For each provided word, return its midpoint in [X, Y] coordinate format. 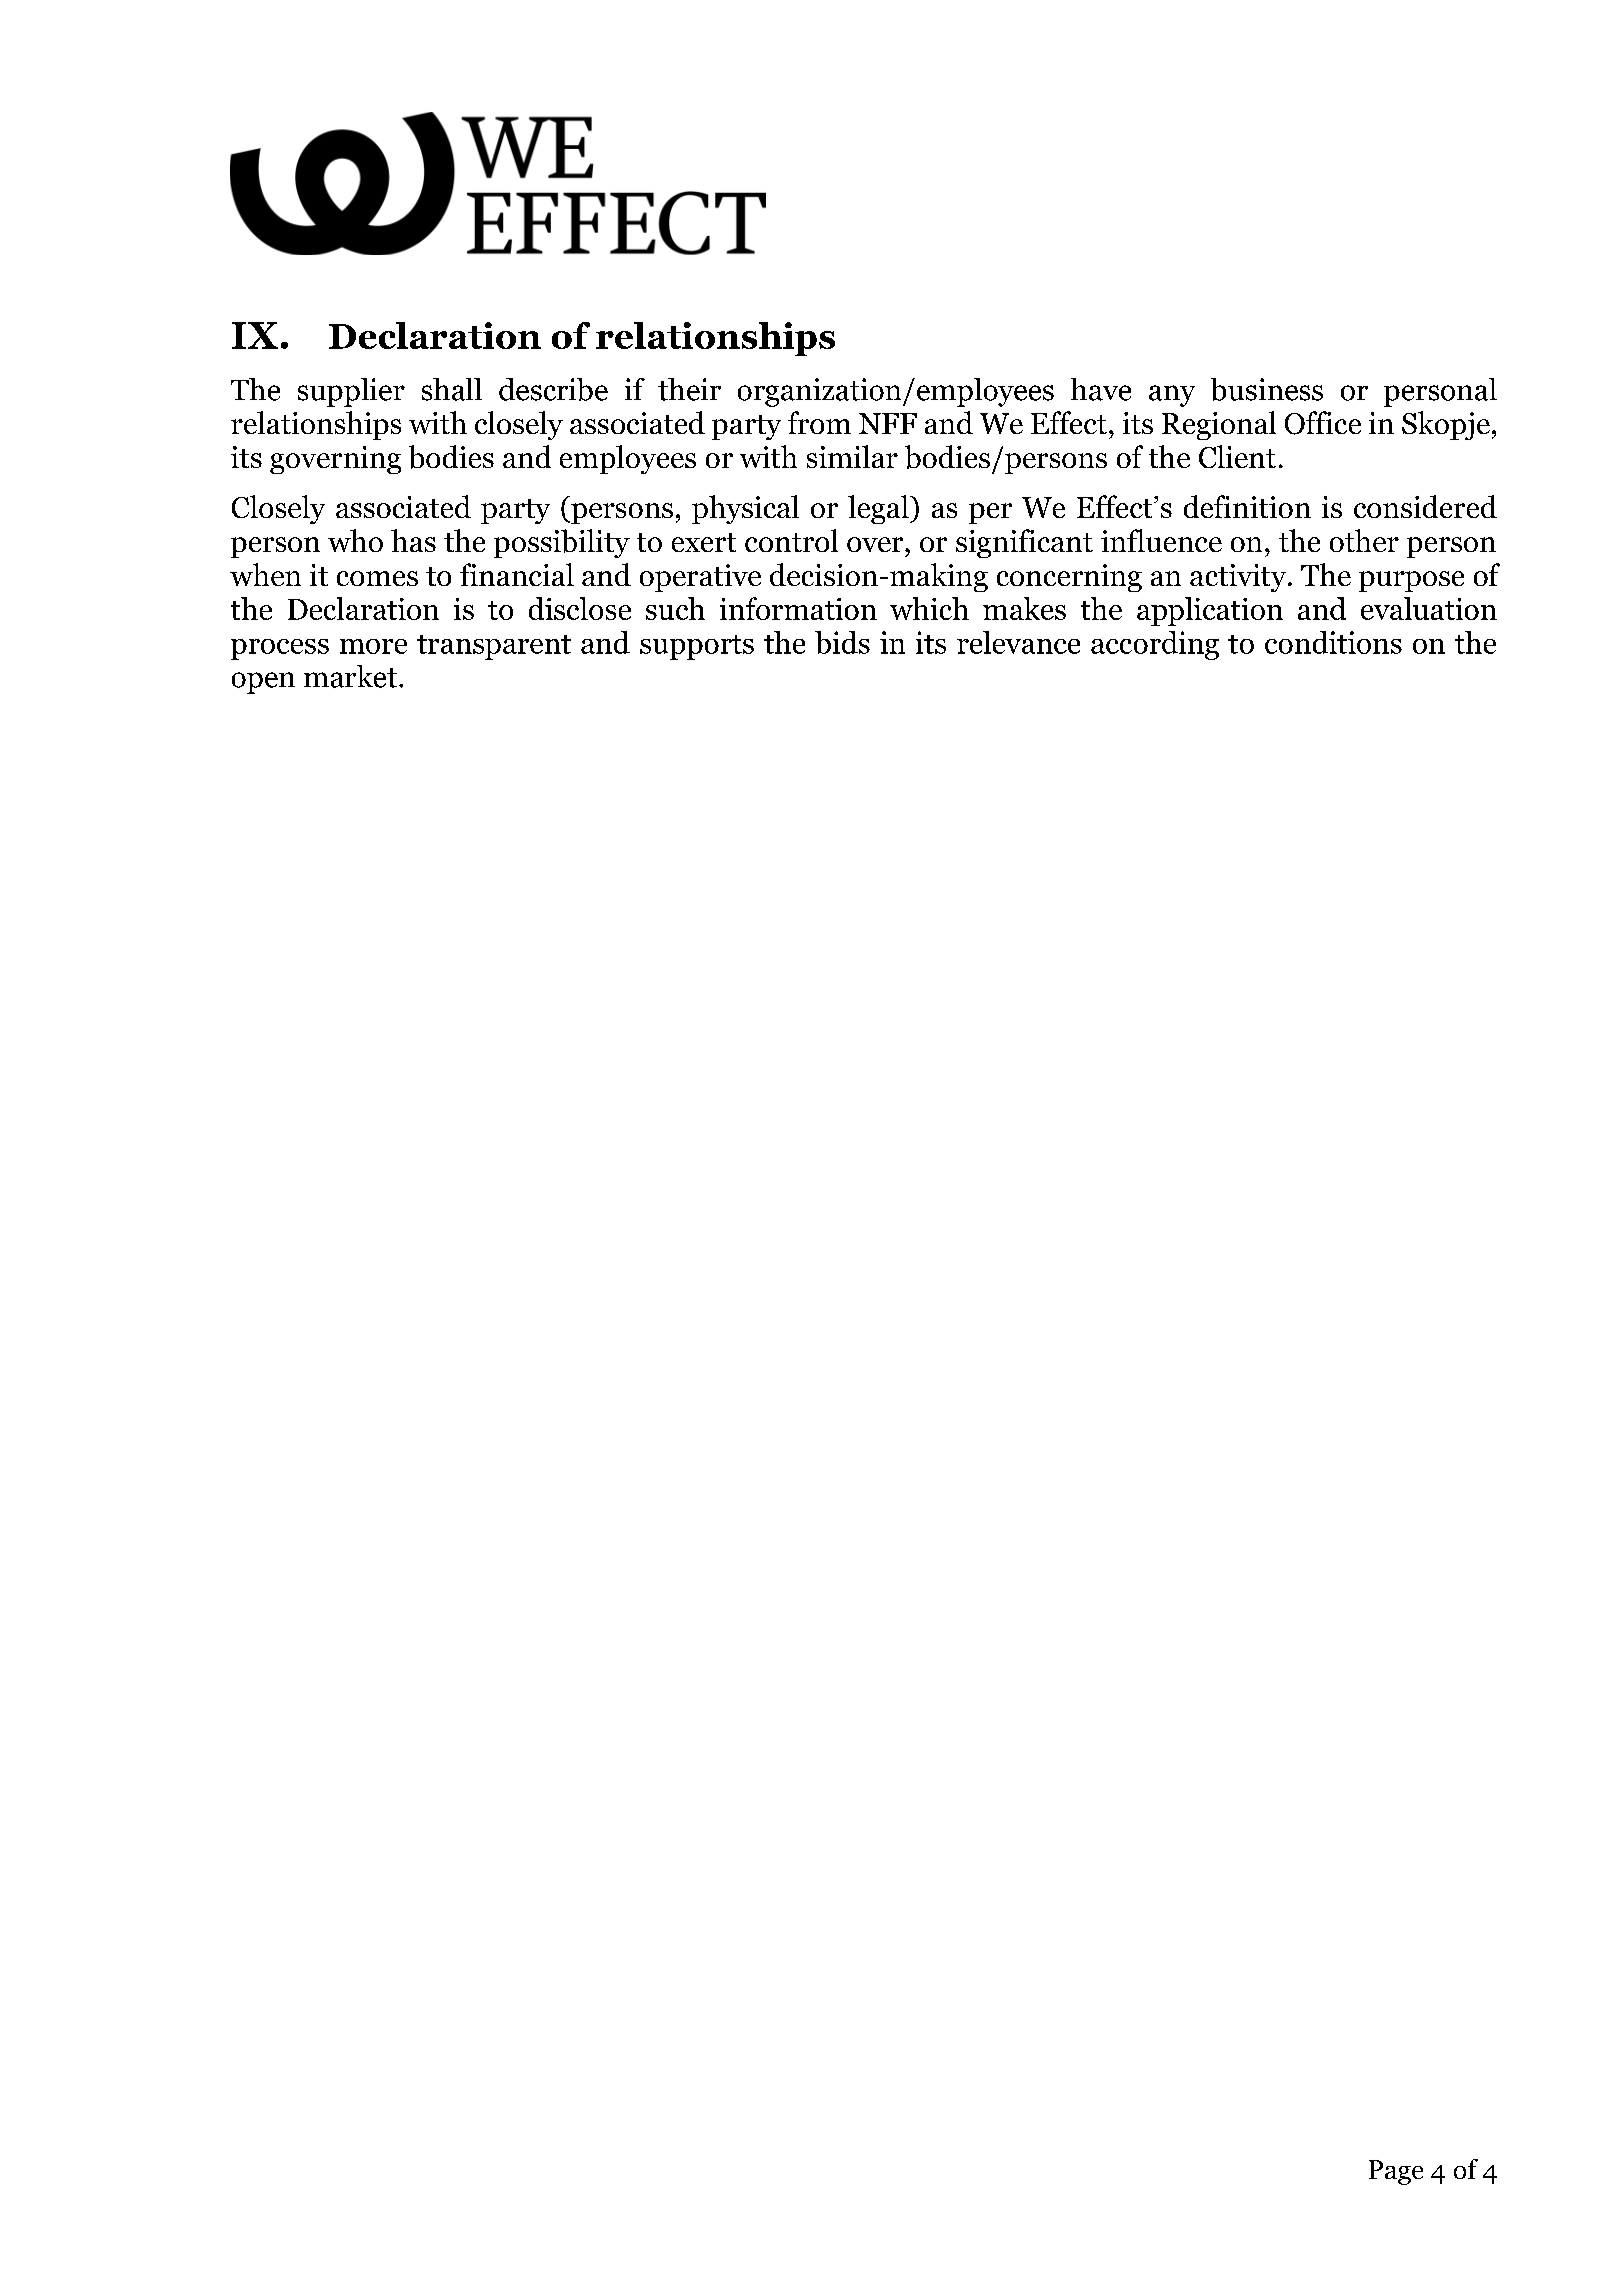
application [1210, 611]
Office [1323, 423]
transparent [494, 647]
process [280, 649]
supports [697, 647]
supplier [351, 392]
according [1155, 645]
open [263, 683]
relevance [1018, 642]
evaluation [1429, 608]
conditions [1333, 642]
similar [852, 456]
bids [842, 642]
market [350, 676]
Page [1396, 2172]
